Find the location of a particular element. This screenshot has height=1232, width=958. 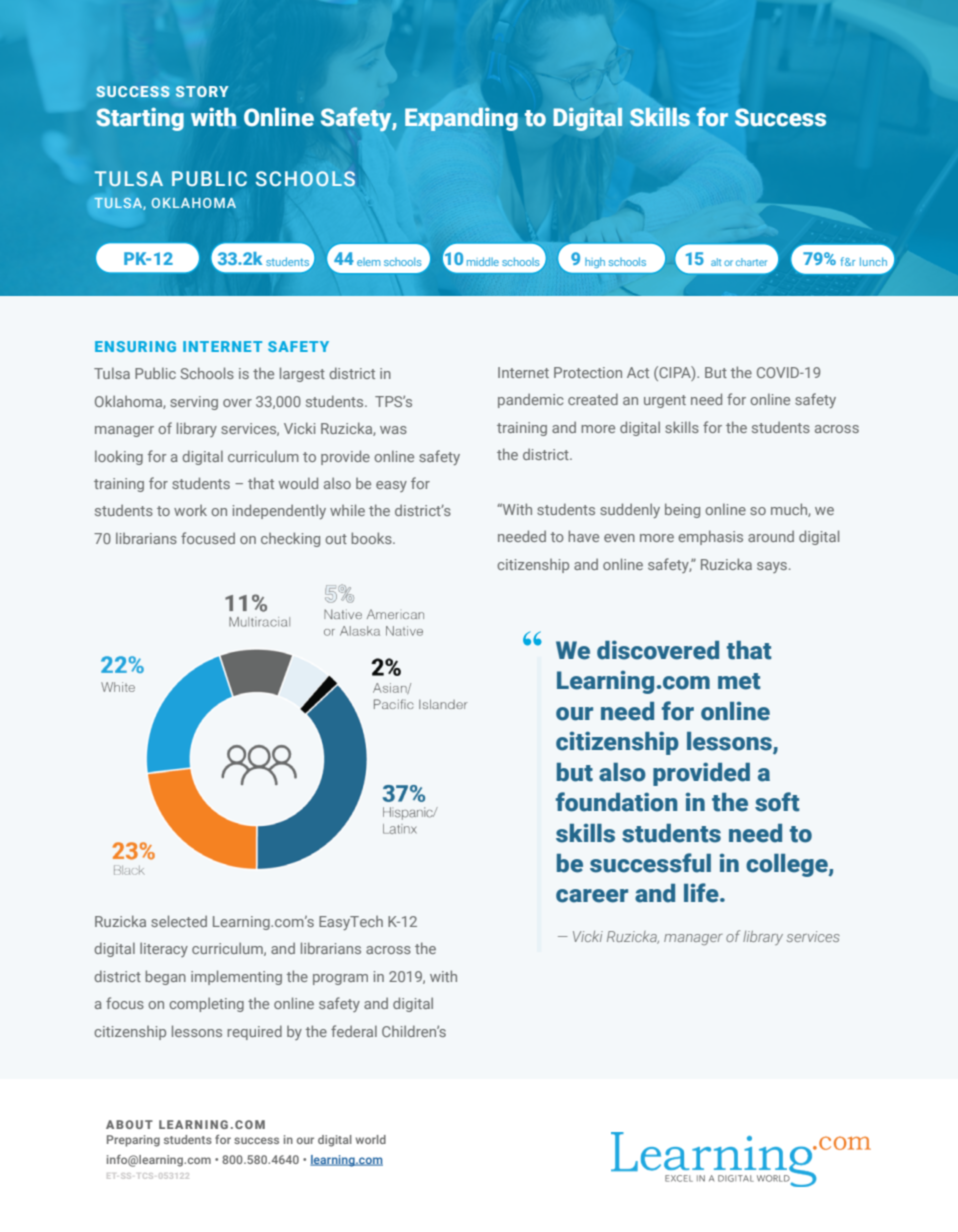

pandemic is located at coordinates (531, 400).
